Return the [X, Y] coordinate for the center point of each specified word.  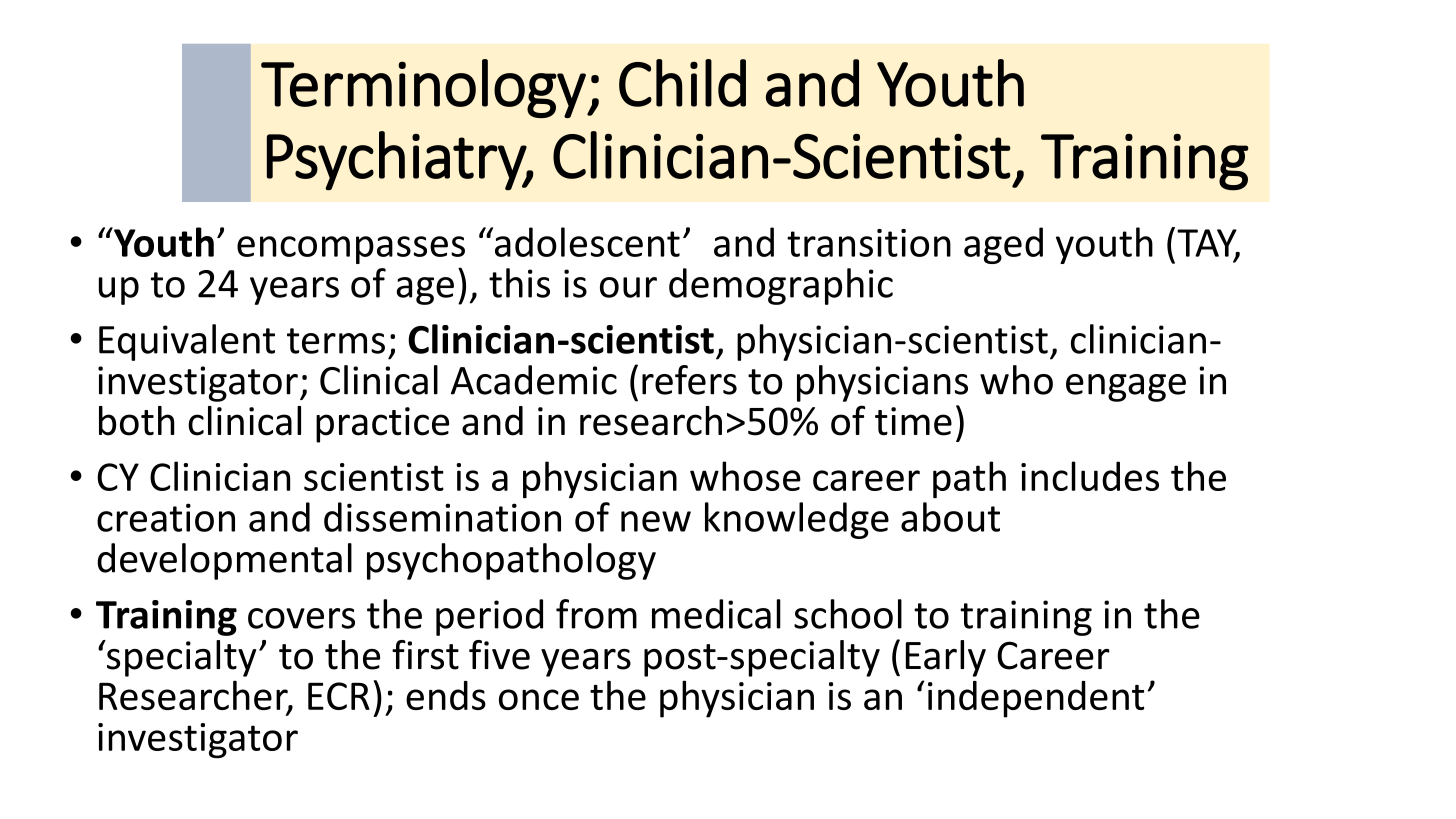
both [136, 421]
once [539, 699]
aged [1003, 245]
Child [682, 83]
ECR [339, 696]
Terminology [423, 88]
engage [1126, 388]
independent [1036, 699]
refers [689, 380]
